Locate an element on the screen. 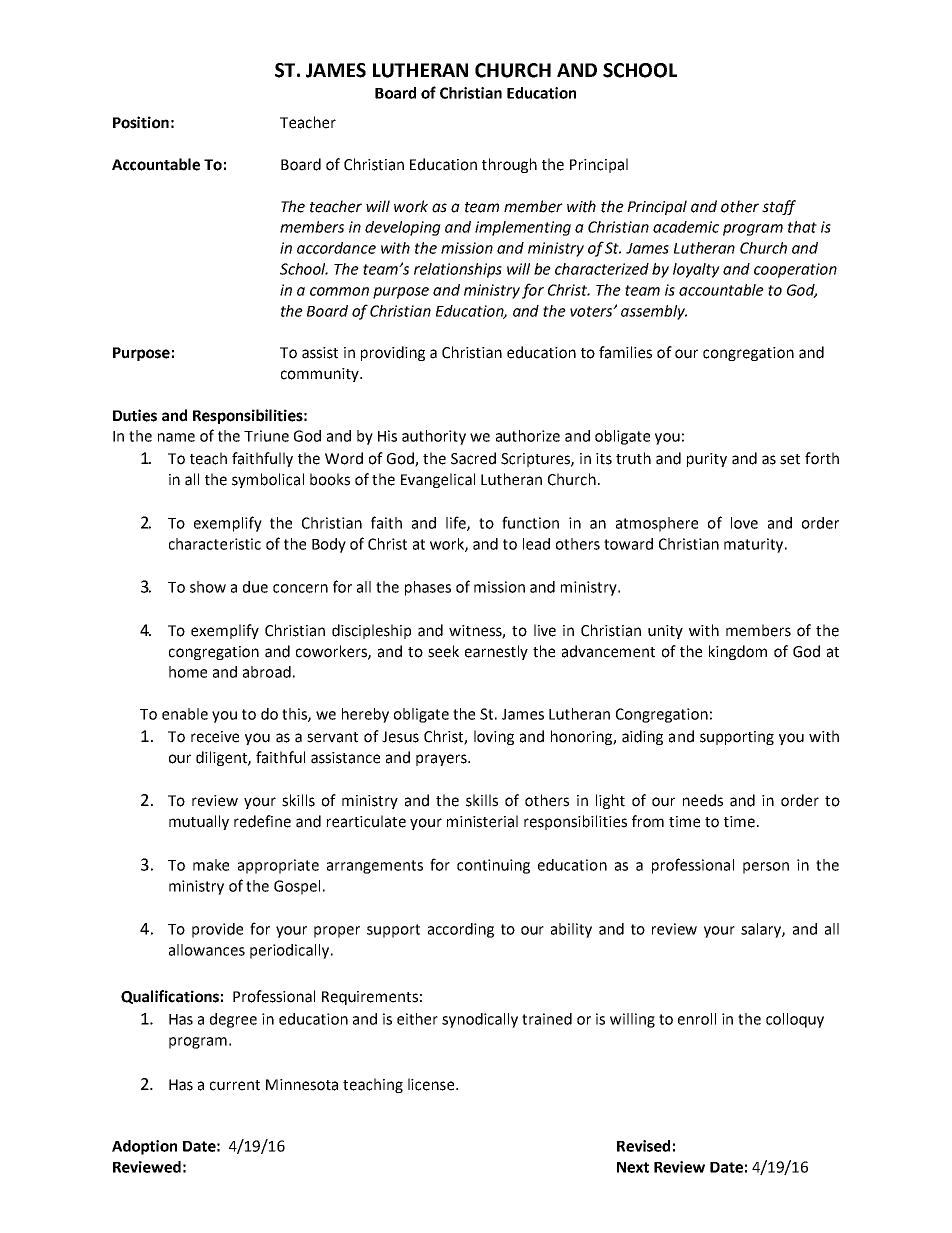  person is located at coordinates (766, 868).
